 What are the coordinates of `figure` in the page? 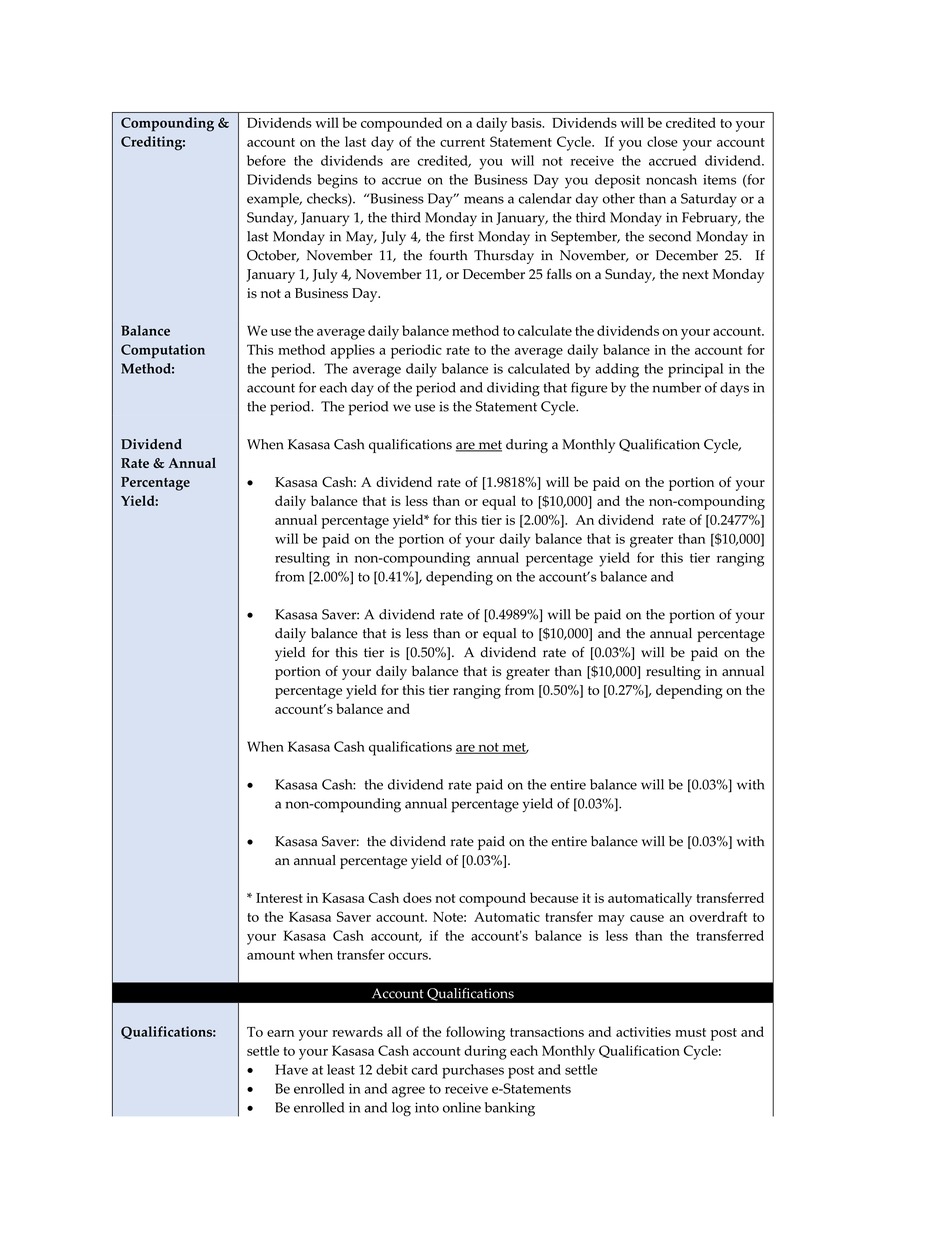 It's located at (589, 389).
